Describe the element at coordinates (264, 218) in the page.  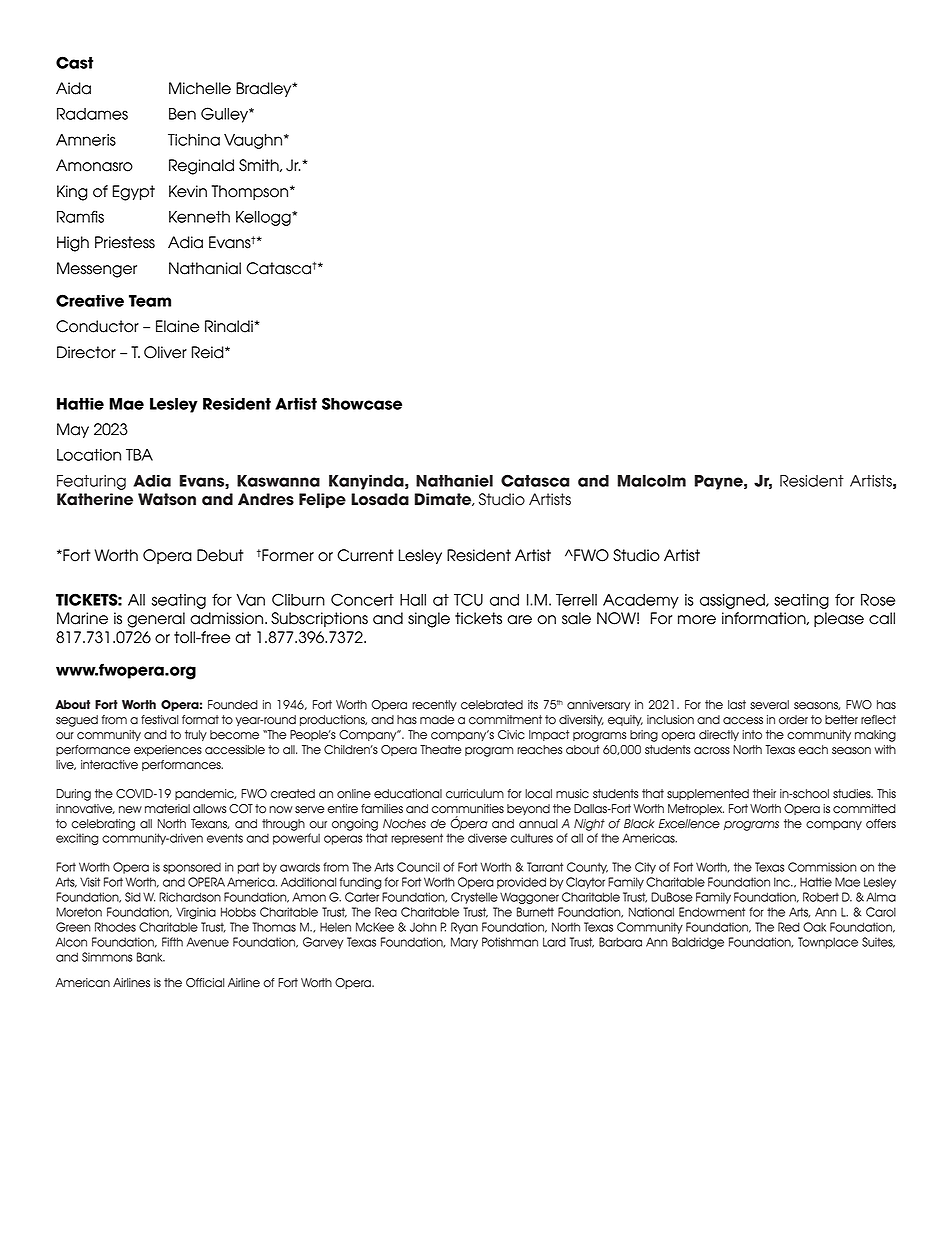
I see `Kellogg` at that location.
